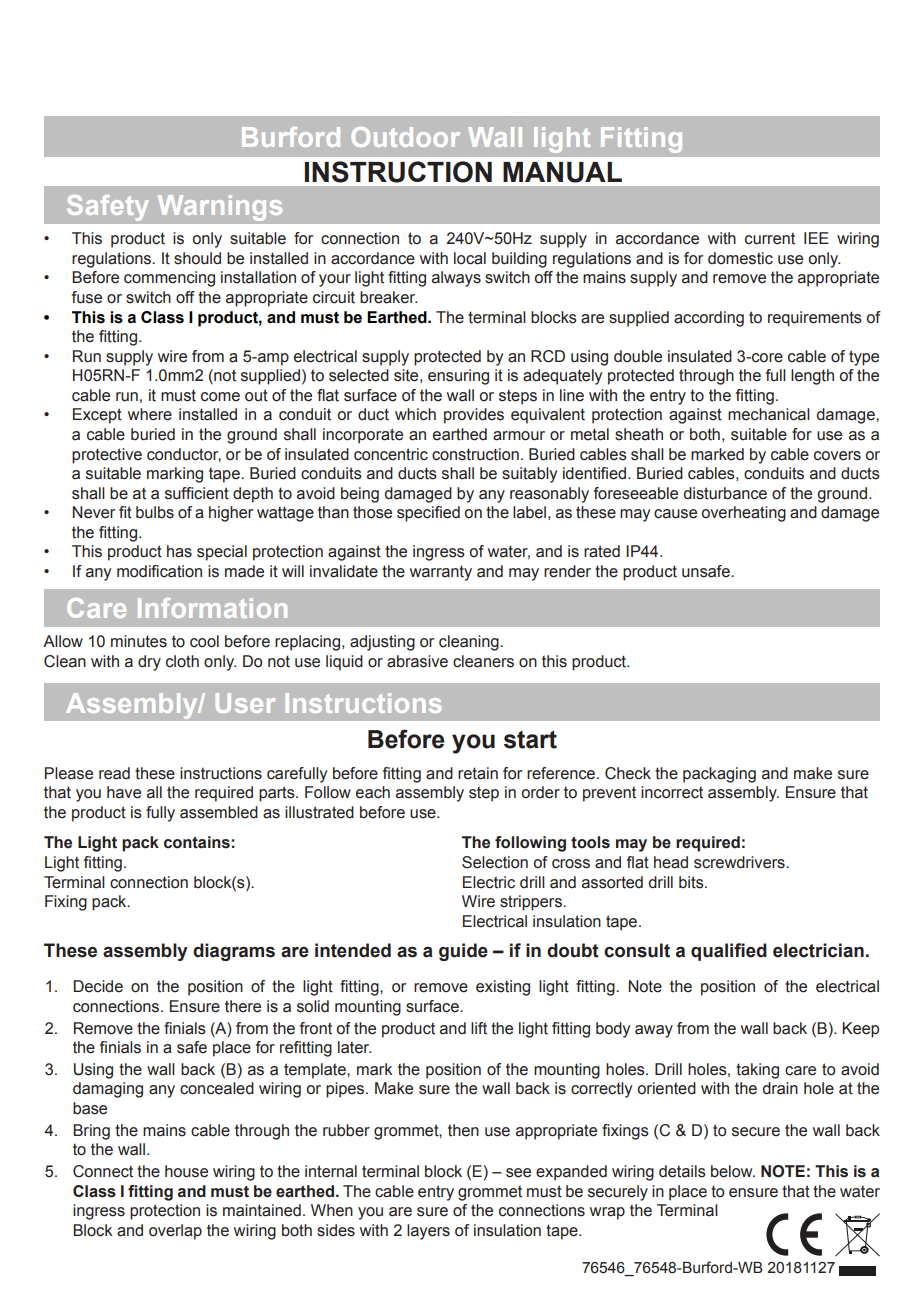 Image resolution: width=924 pixels, height=1308 pixels. I want to click on Outdoor, so click(406, 137).
